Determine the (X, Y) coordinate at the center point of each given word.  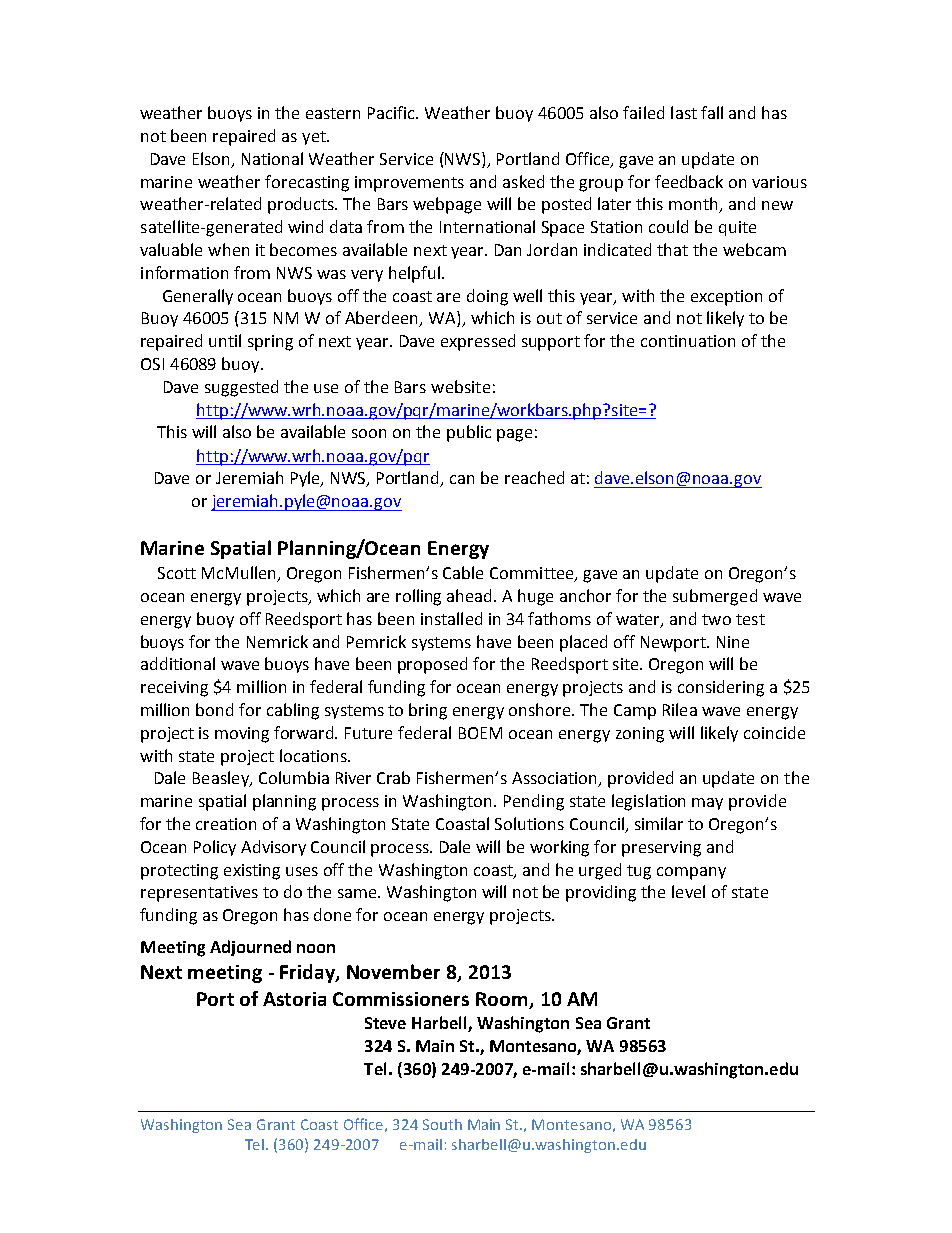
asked (523, 181)
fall (712, 112)
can (462, 479)
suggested (241, 388)
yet (315, 138)
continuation (688, 341)
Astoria (294, 999)
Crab (393, 777)
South (442, 1124)
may (707, 804)
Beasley (222, 779)
